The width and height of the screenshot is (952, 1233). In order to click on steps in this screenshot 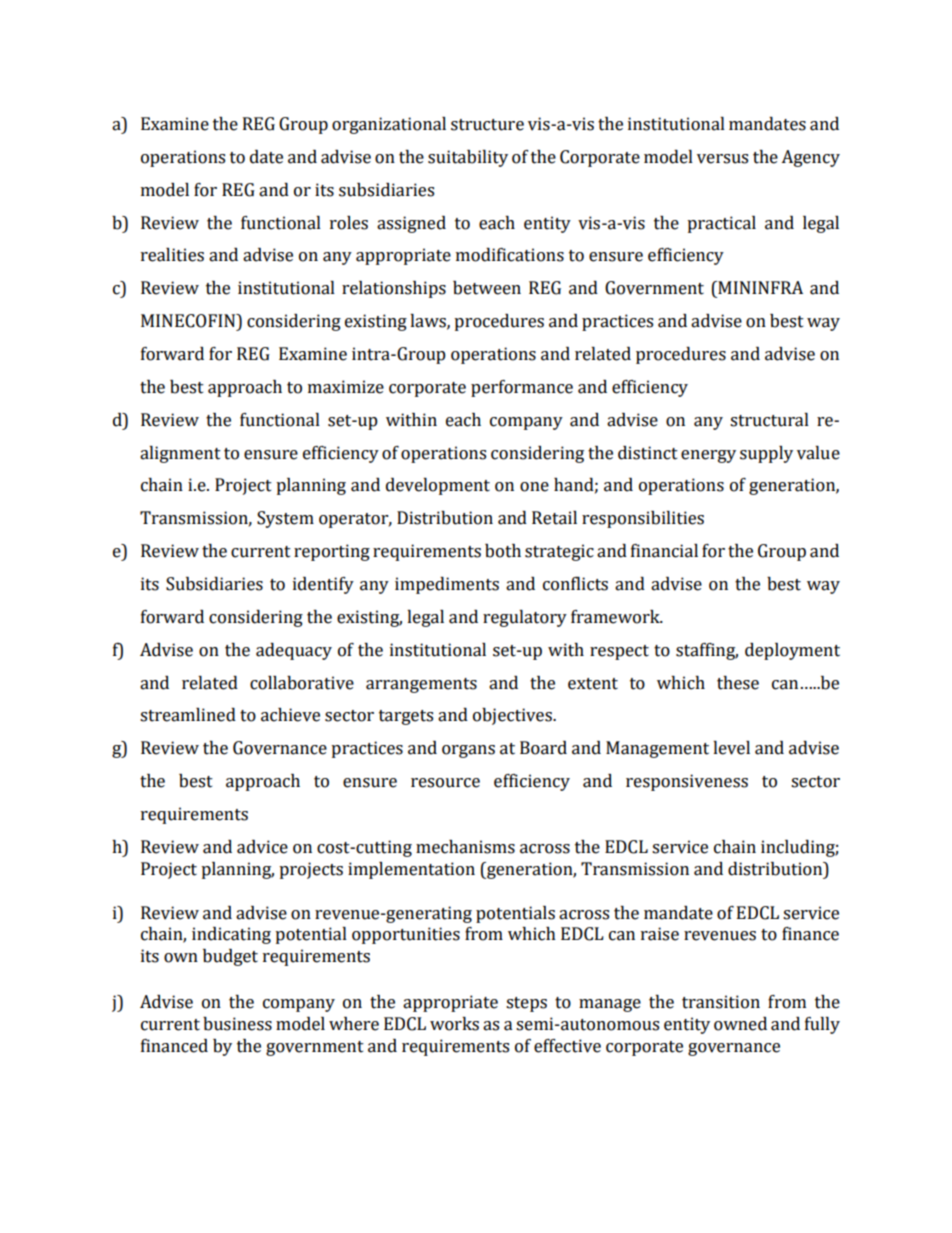, I will do `click(526, 1004)`.
